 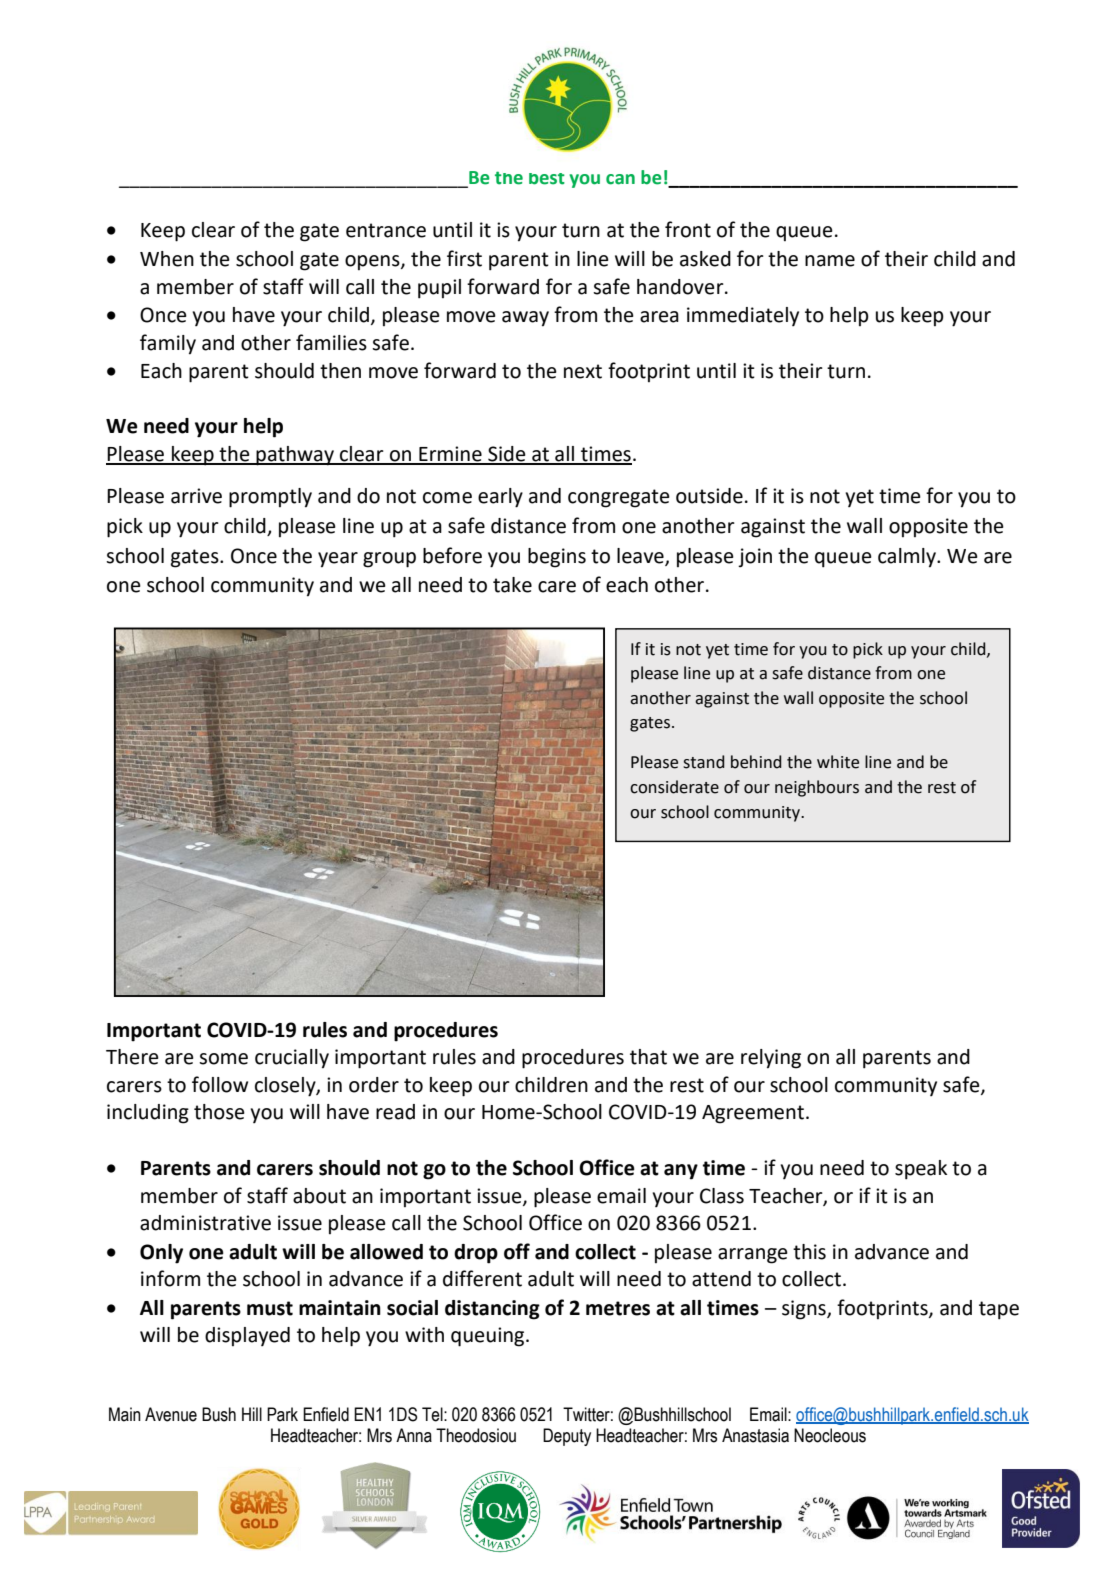 I want to click on name, so click(x=830, y=261).
